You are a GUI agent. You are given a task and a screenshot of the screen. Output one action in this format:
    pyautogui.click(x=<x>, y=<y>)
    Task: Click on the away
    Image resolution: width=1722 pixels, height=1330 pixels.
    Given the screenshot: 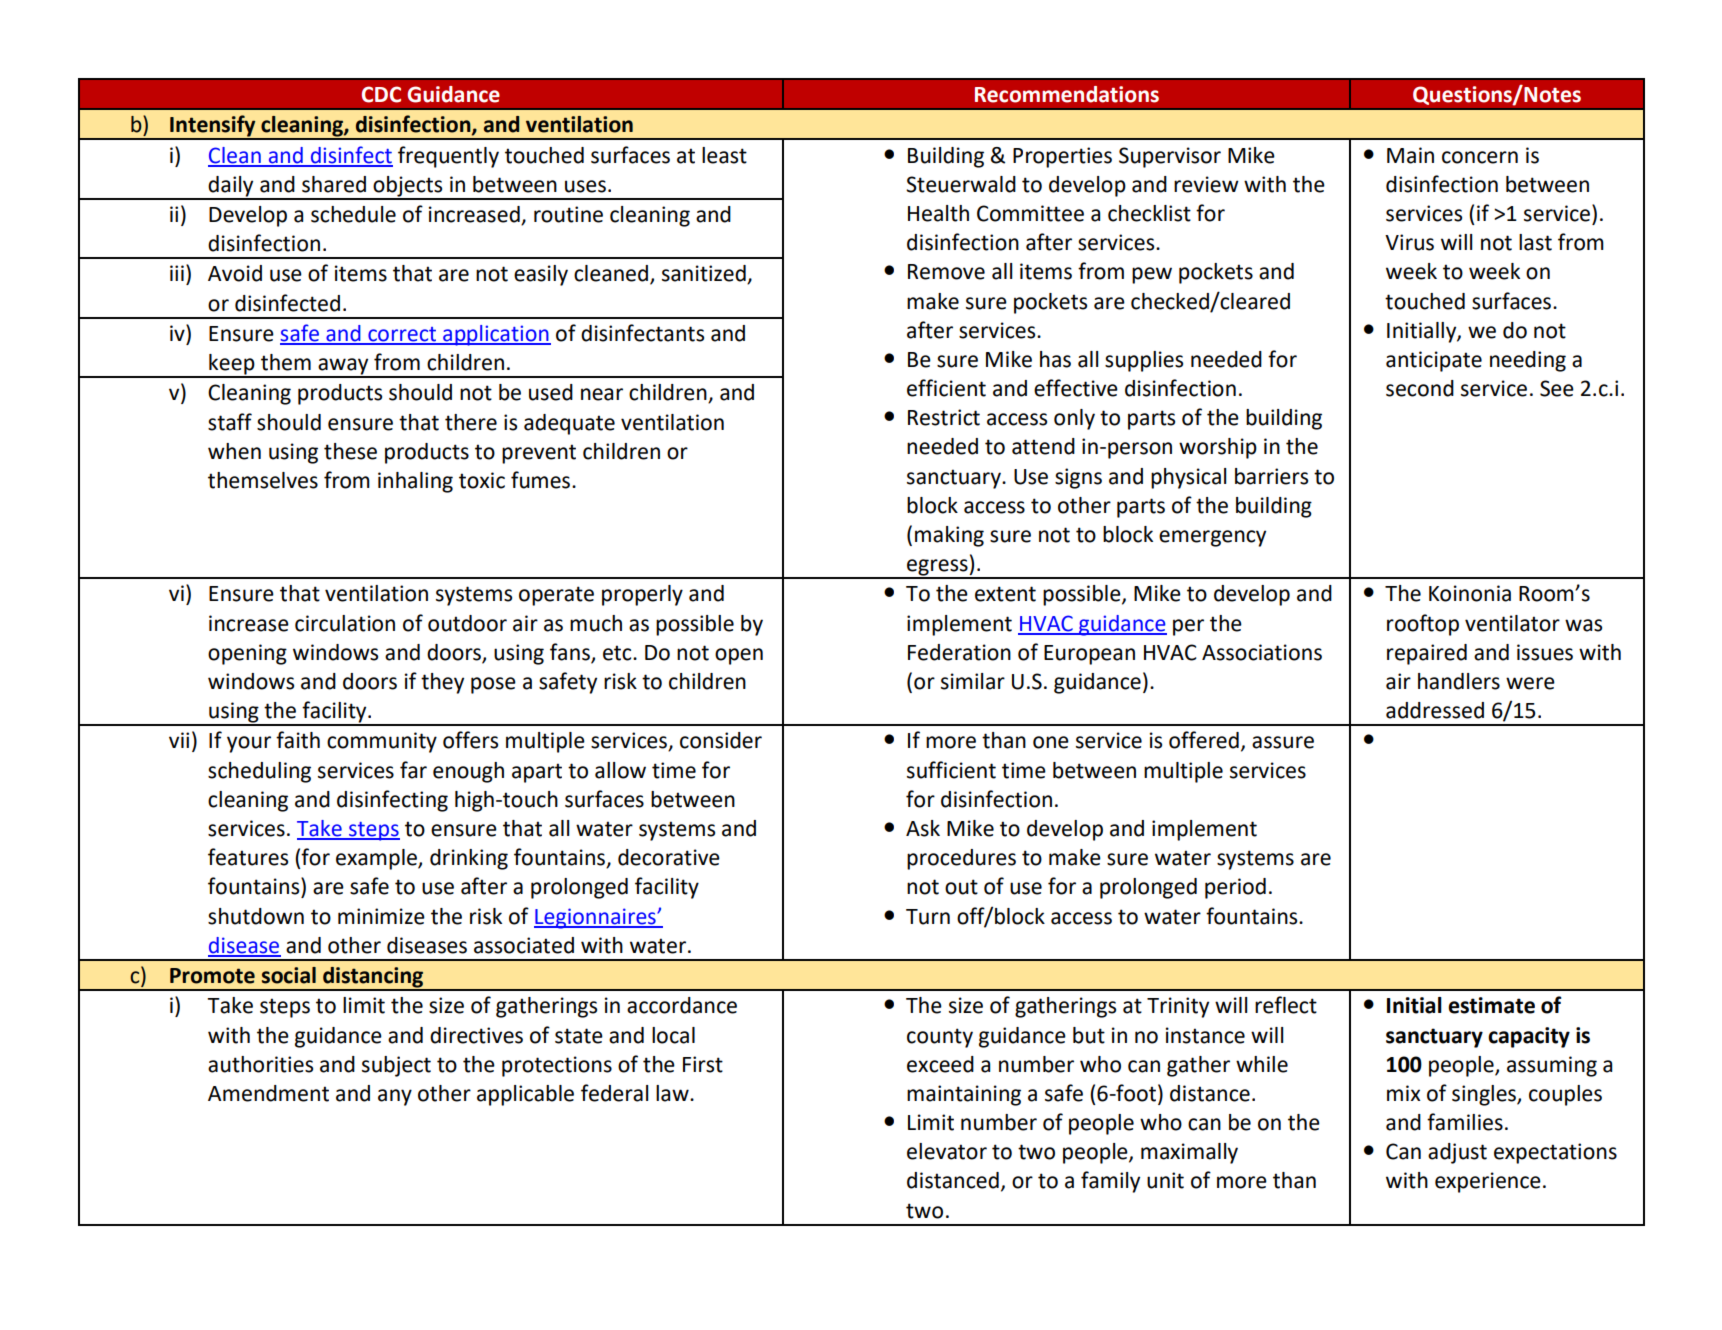 What is the action you would take?
    pyautogui.click(x=343, y=367)
